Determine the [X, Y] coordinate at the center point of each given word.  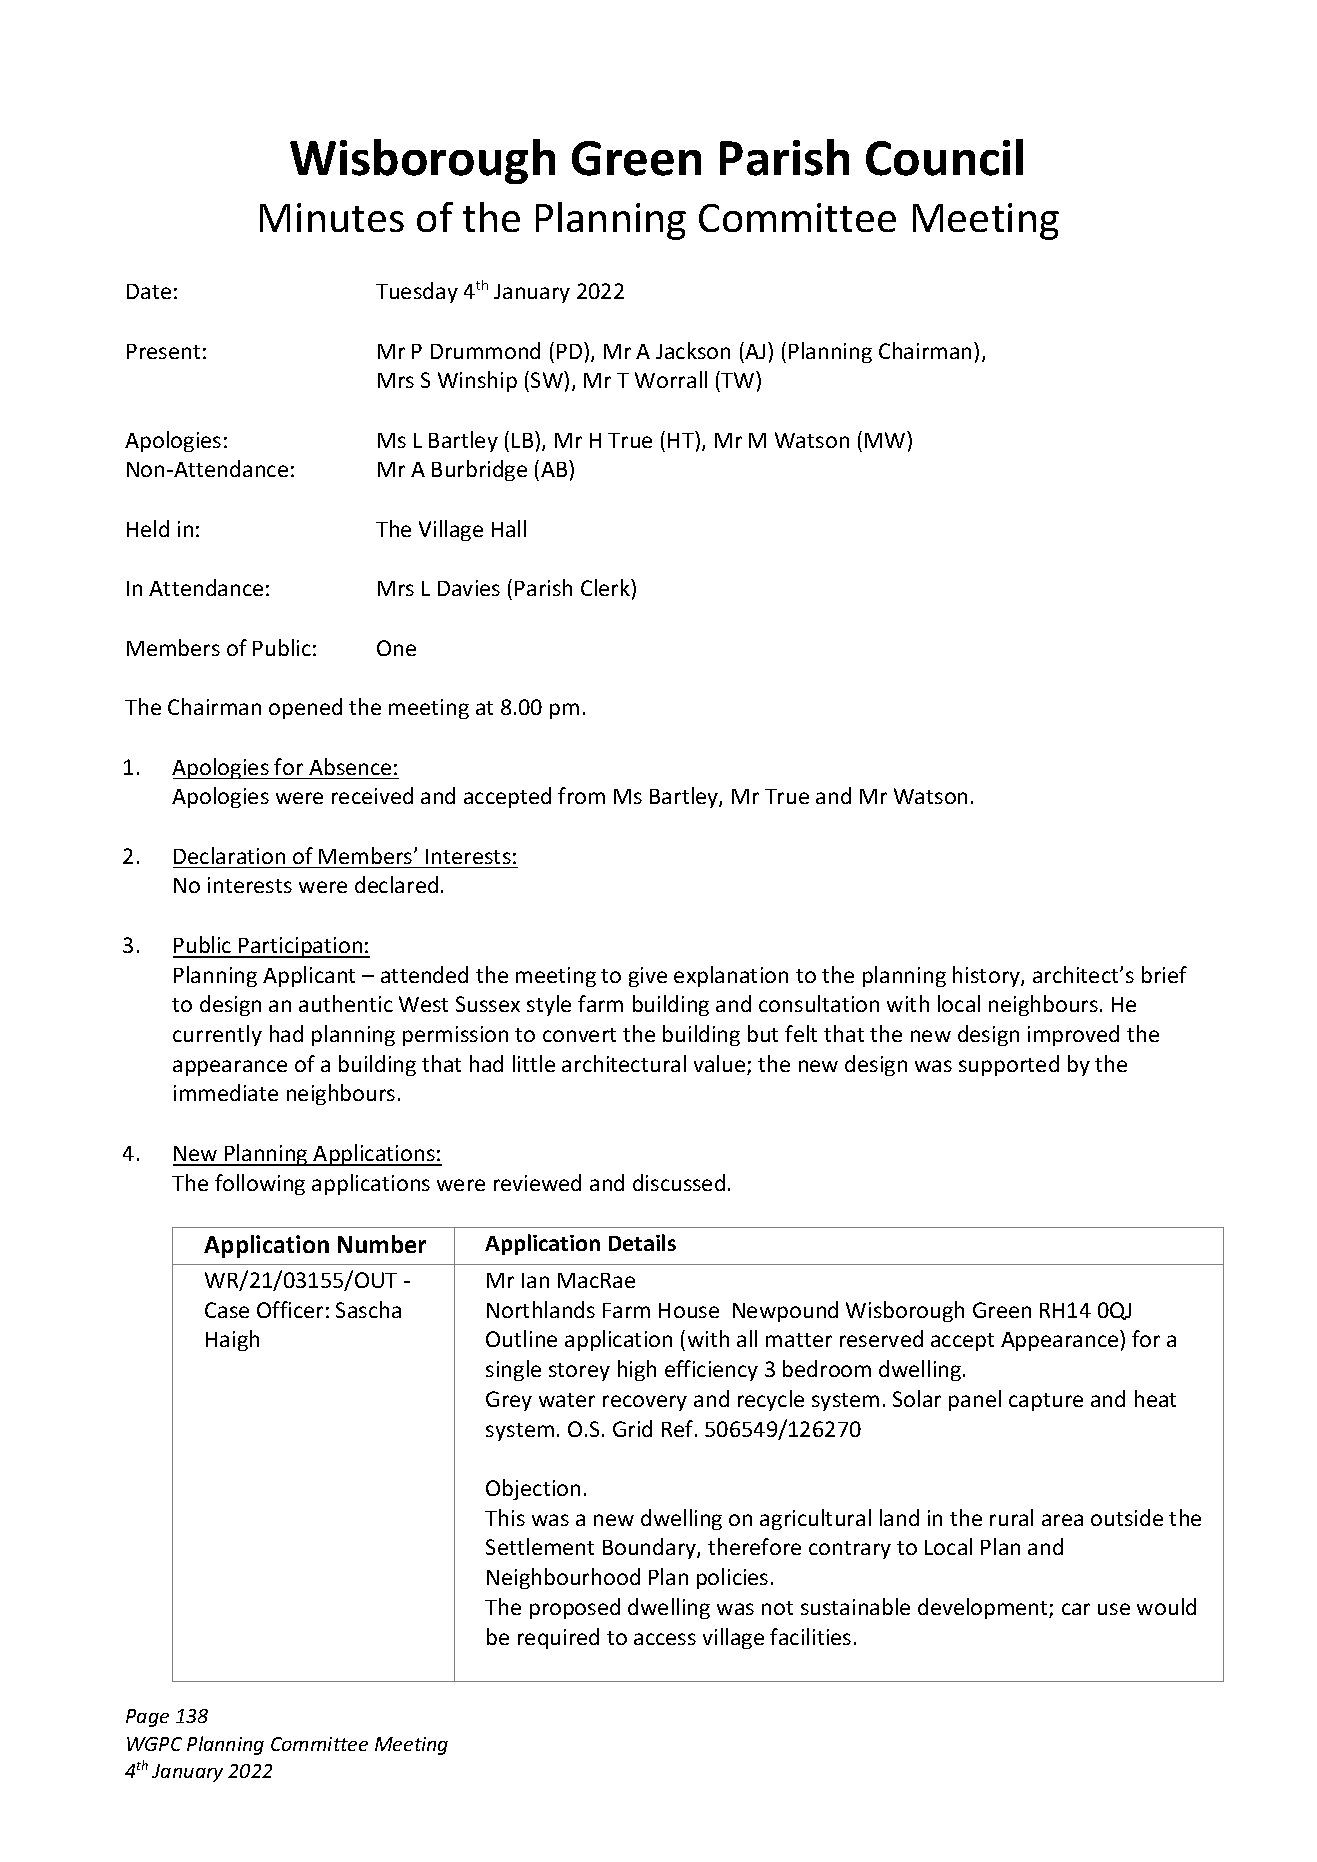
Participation [301, 947]
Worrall [671, 379]
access [665, 1639]
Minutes [332, 217]
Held [148, 528]
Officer [290, 1309]
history [987, 976]
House [689, 1310]
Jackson [693, 350]
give [648, 977]
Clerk [606, 587]
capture [1046, 1402]
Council [944, 157]
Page [147, 1718]
